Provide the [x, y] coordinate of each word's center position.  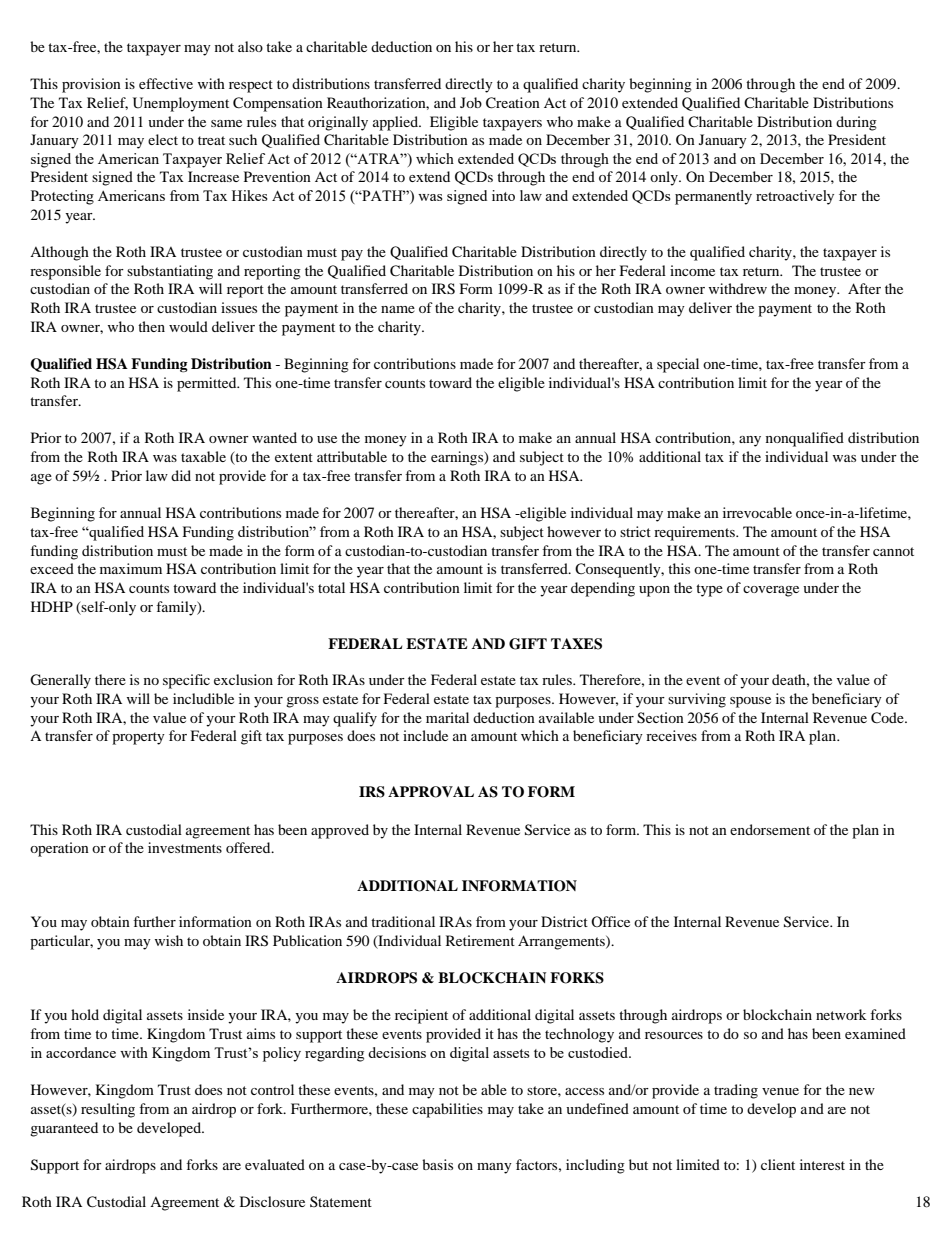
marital [447, 717]
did [181, 475]
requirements [695, 533]
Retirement [480, 940]
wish [169, 940]
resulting [108, 1110]
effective [166, 83]
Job [471, 102]
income [692, 270]
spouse [750, 702]
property [138, 738]
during [856, 123]
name [398, 309]
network [841, 1014]
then [151, 326]
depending [603, 589]
